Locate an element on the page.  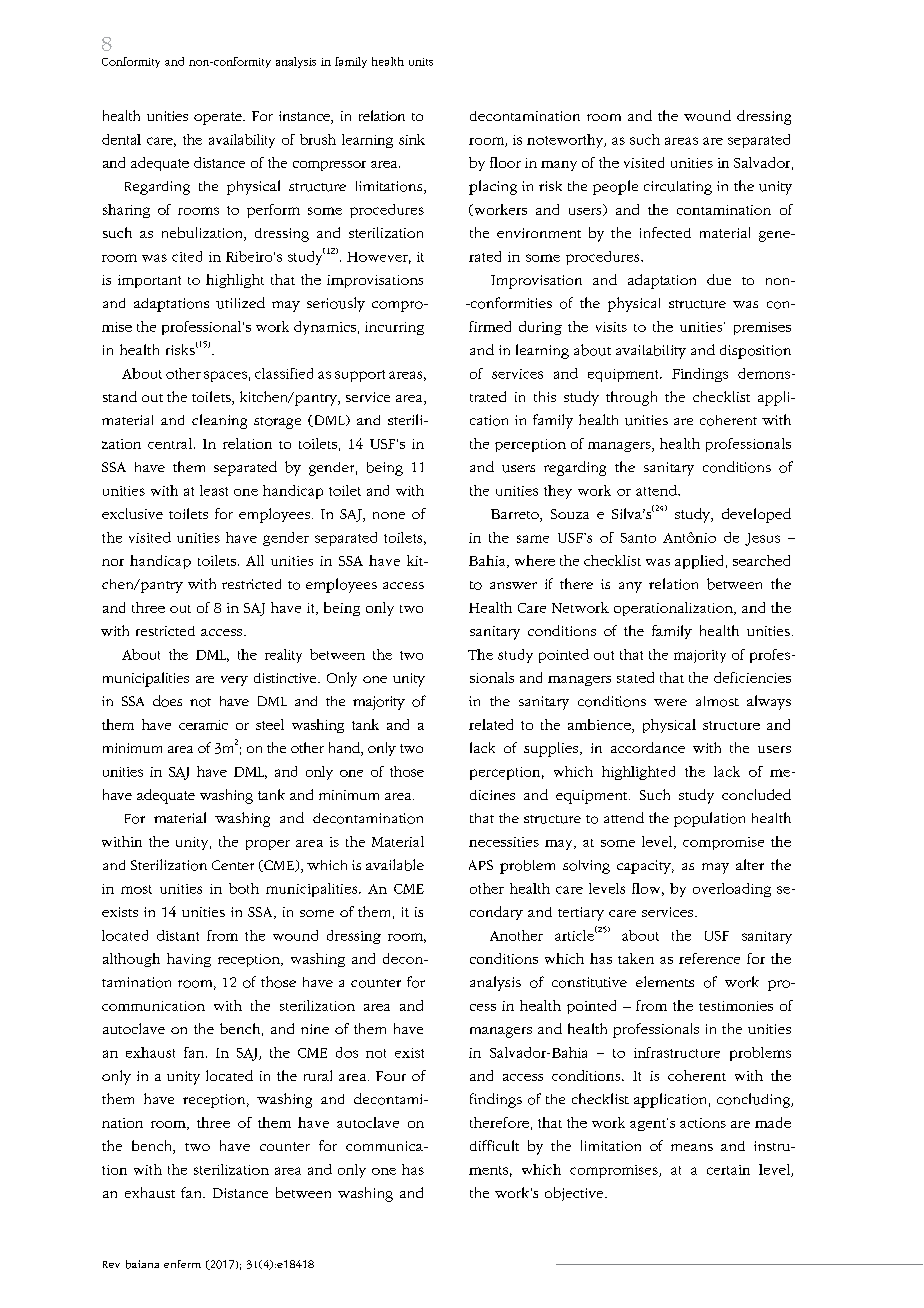
least is located at coordinates (214, 490).
